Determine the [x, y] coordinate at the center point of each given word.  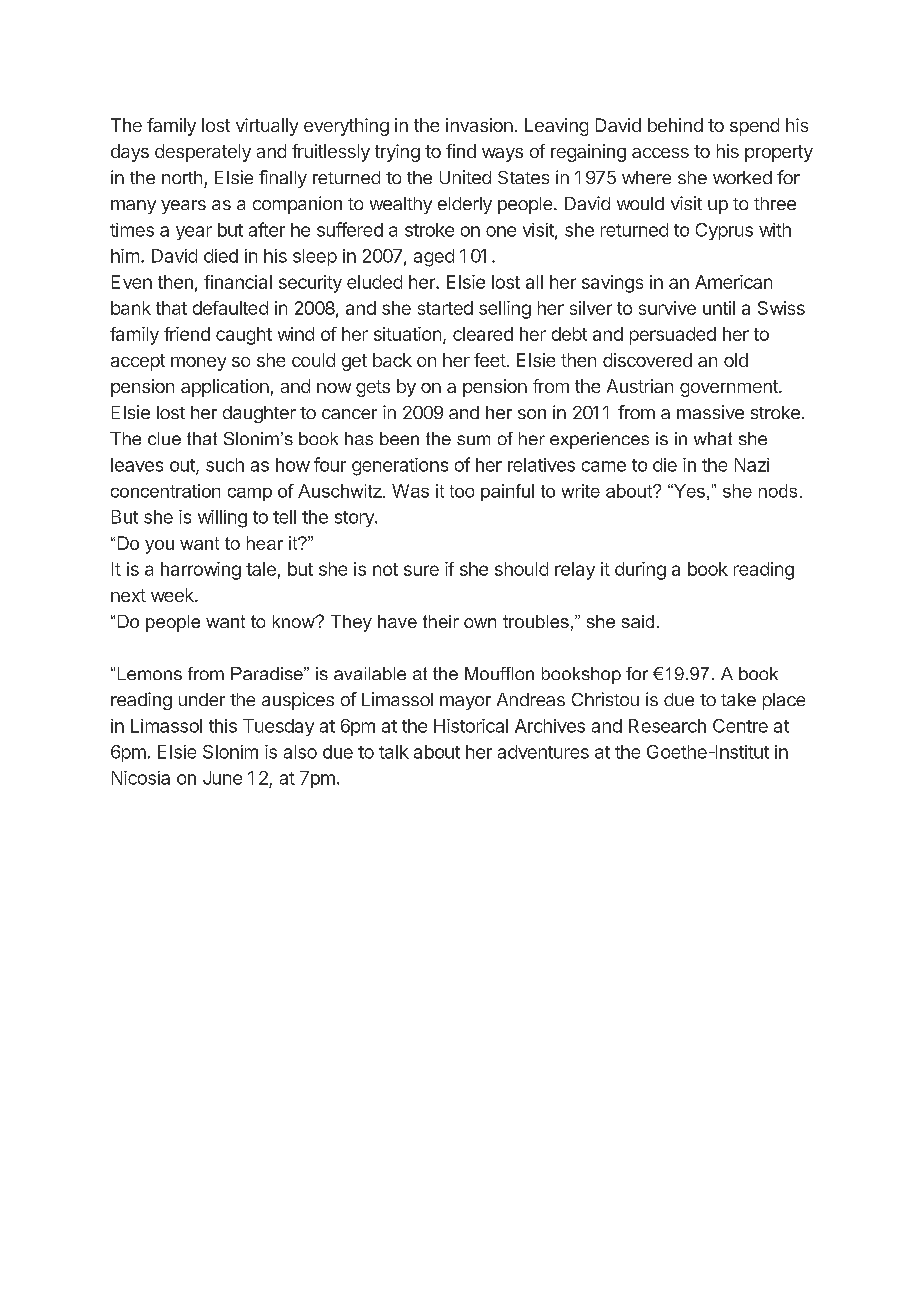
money [198, 364]
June [222, 778]
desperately [203, 153]
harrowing [201, 571]
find [461, 151]
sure [421, 570]
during [640, 571]
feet [490, 360]
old [736, 360]
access [660, 153]
